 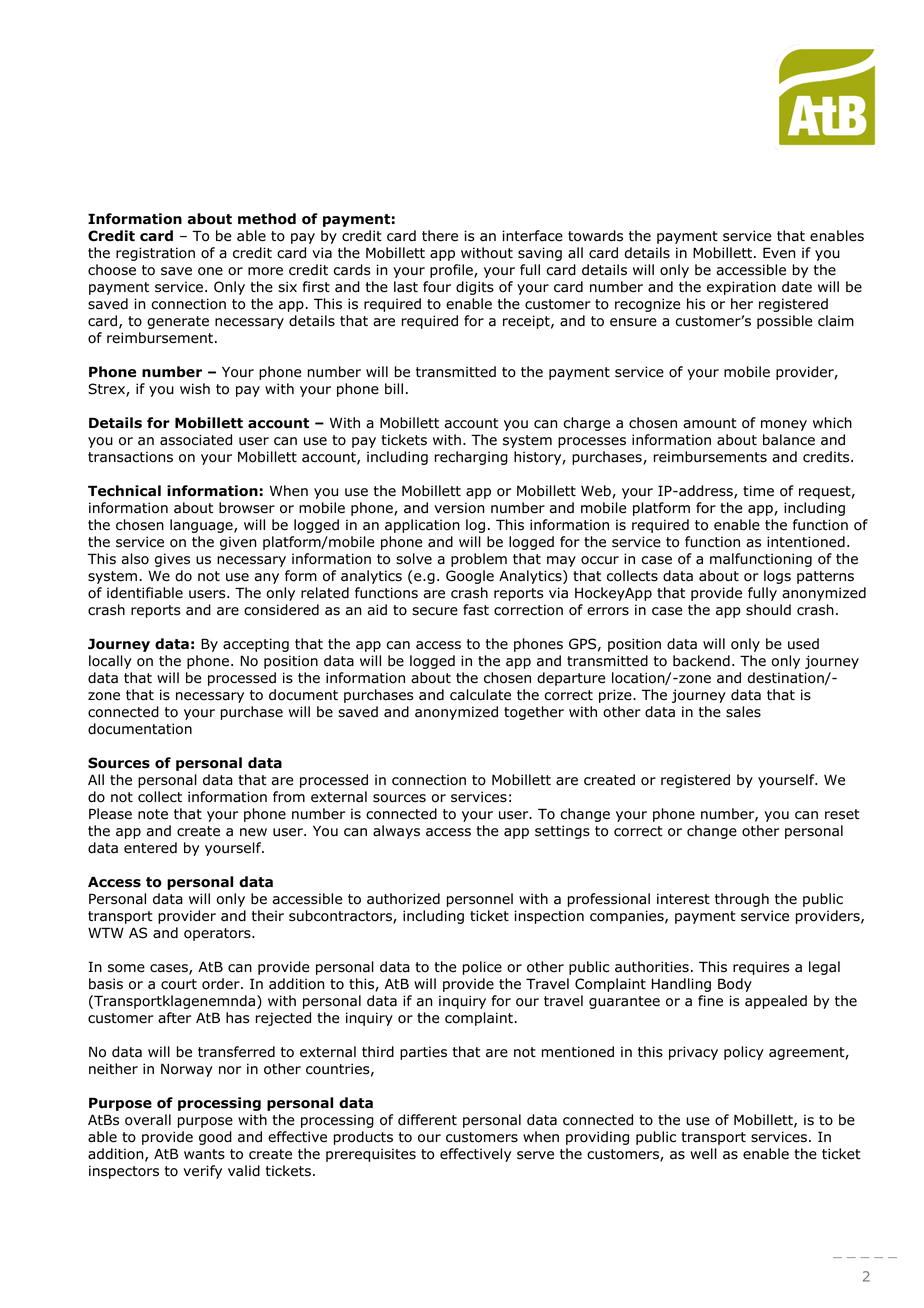 I want to click on locally, so click(x=110, y=662).
